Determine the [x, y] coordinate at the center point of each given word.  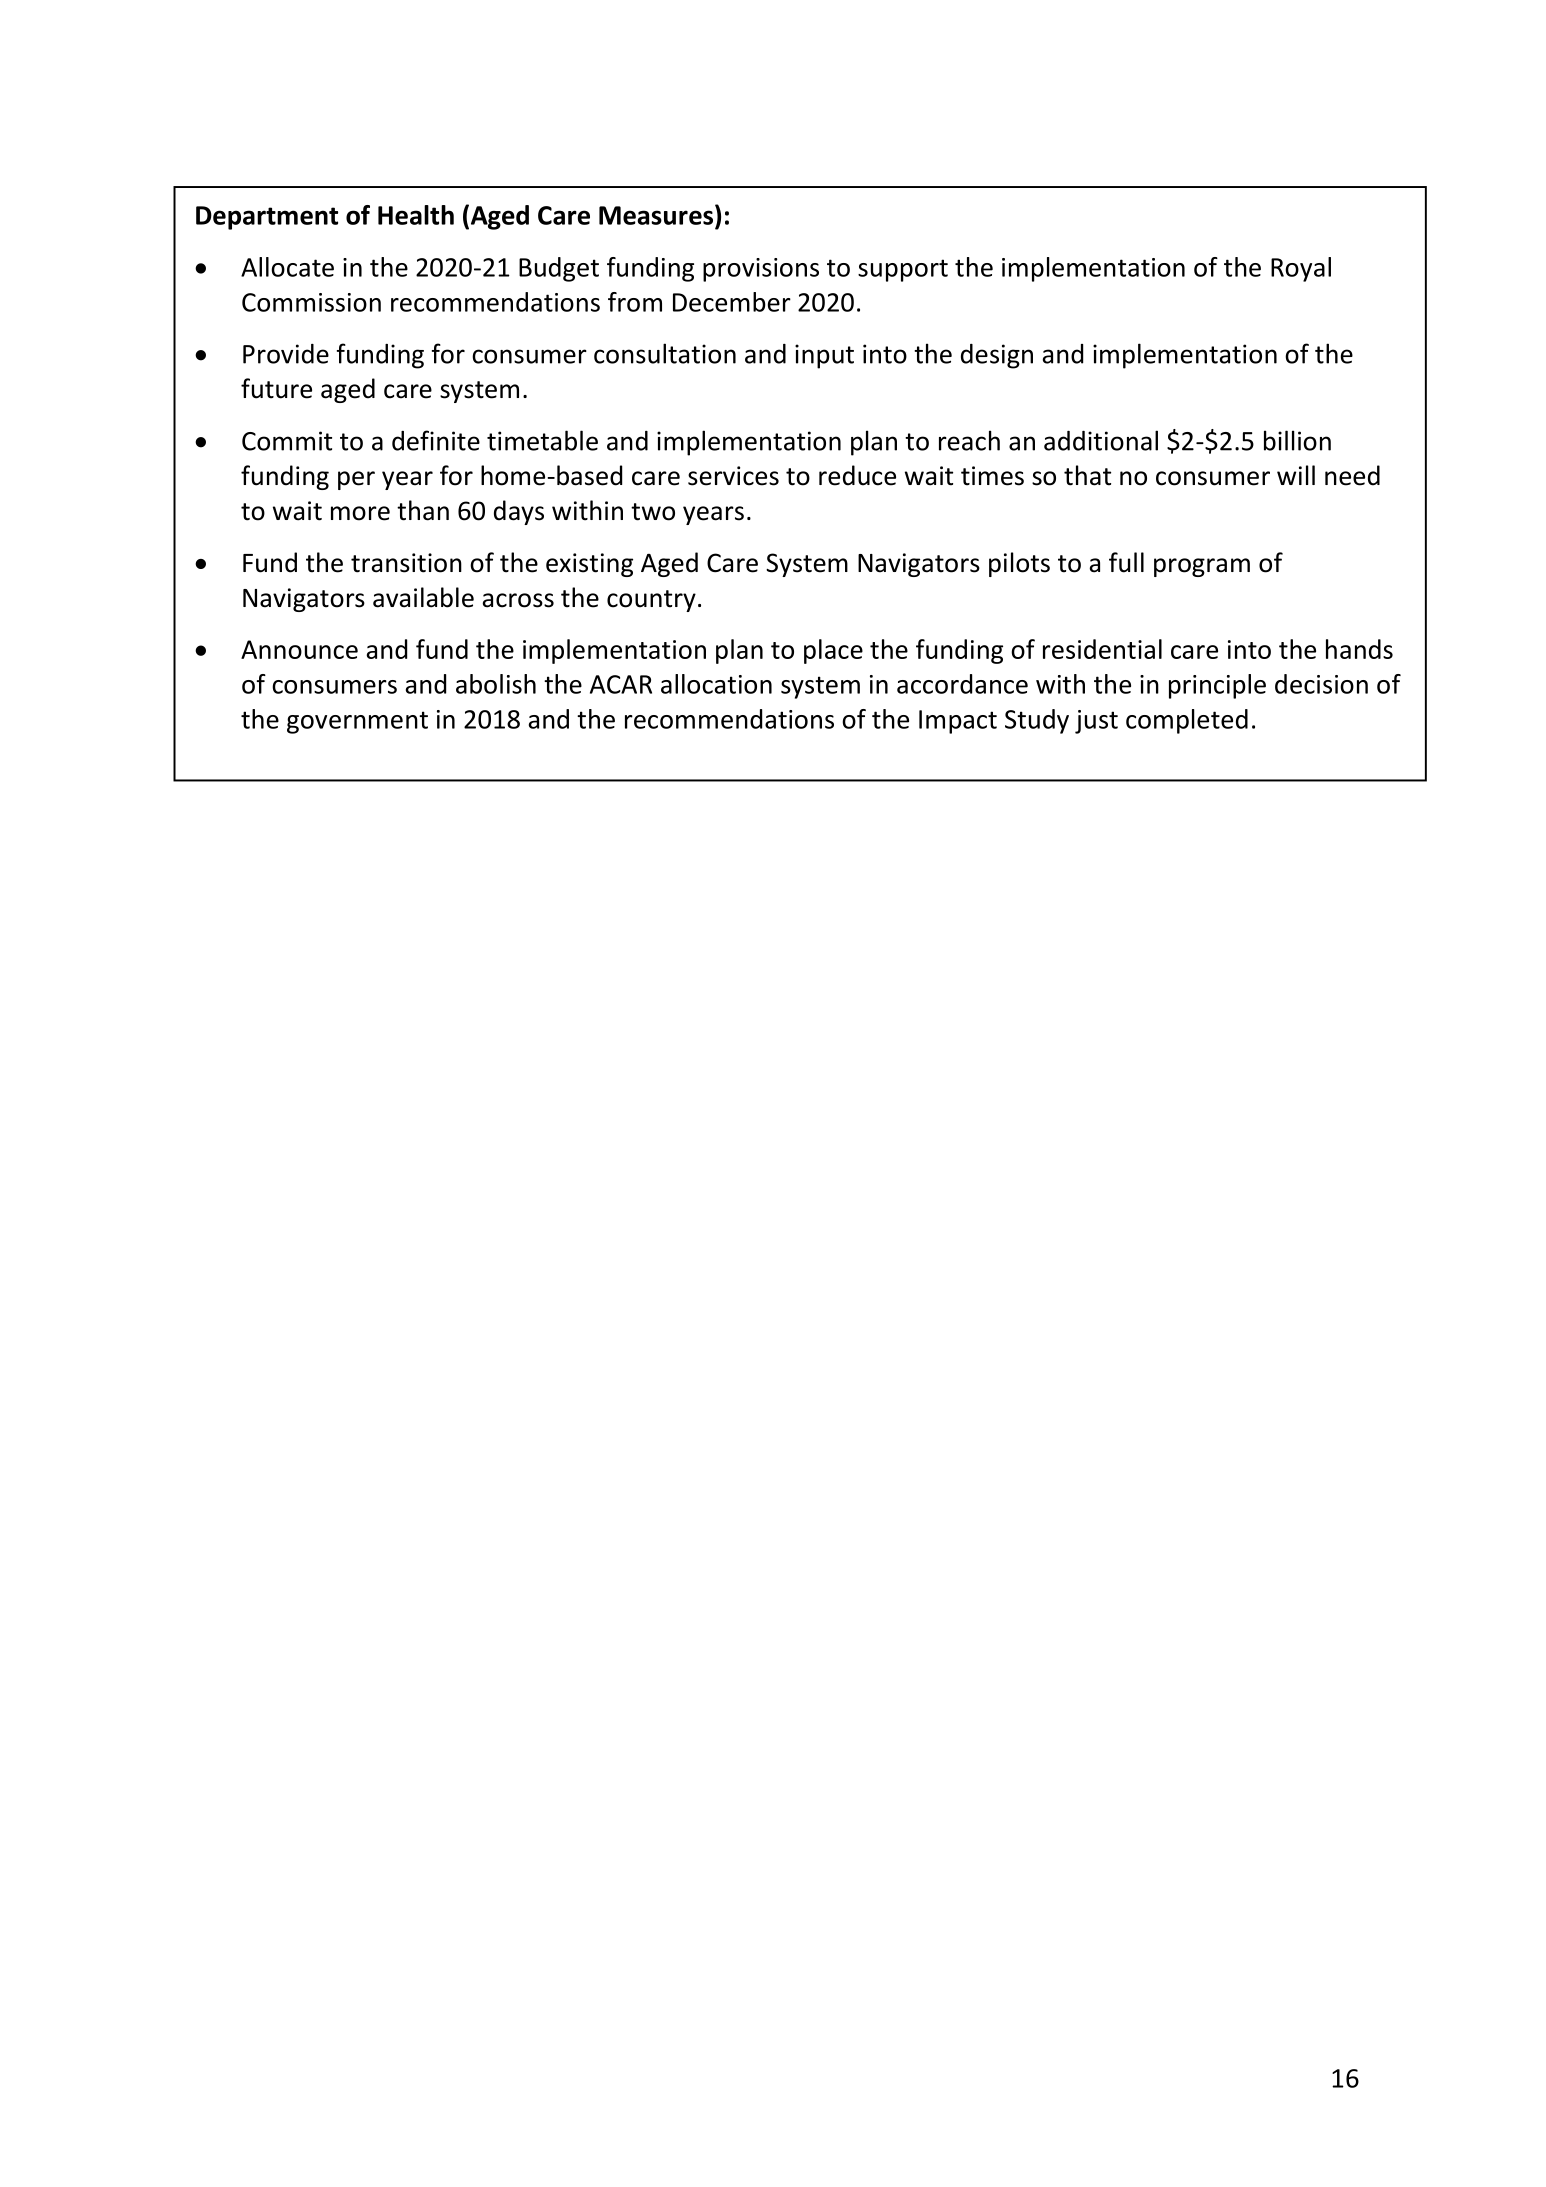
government [357, 722]
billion [1297, 440]
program [1202, 567]
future [276, 388]
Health [416, 215]
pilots [1019, 564]
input [824, 356]
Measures [657, 214]
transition [406, 563]
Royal [1301, 269]
